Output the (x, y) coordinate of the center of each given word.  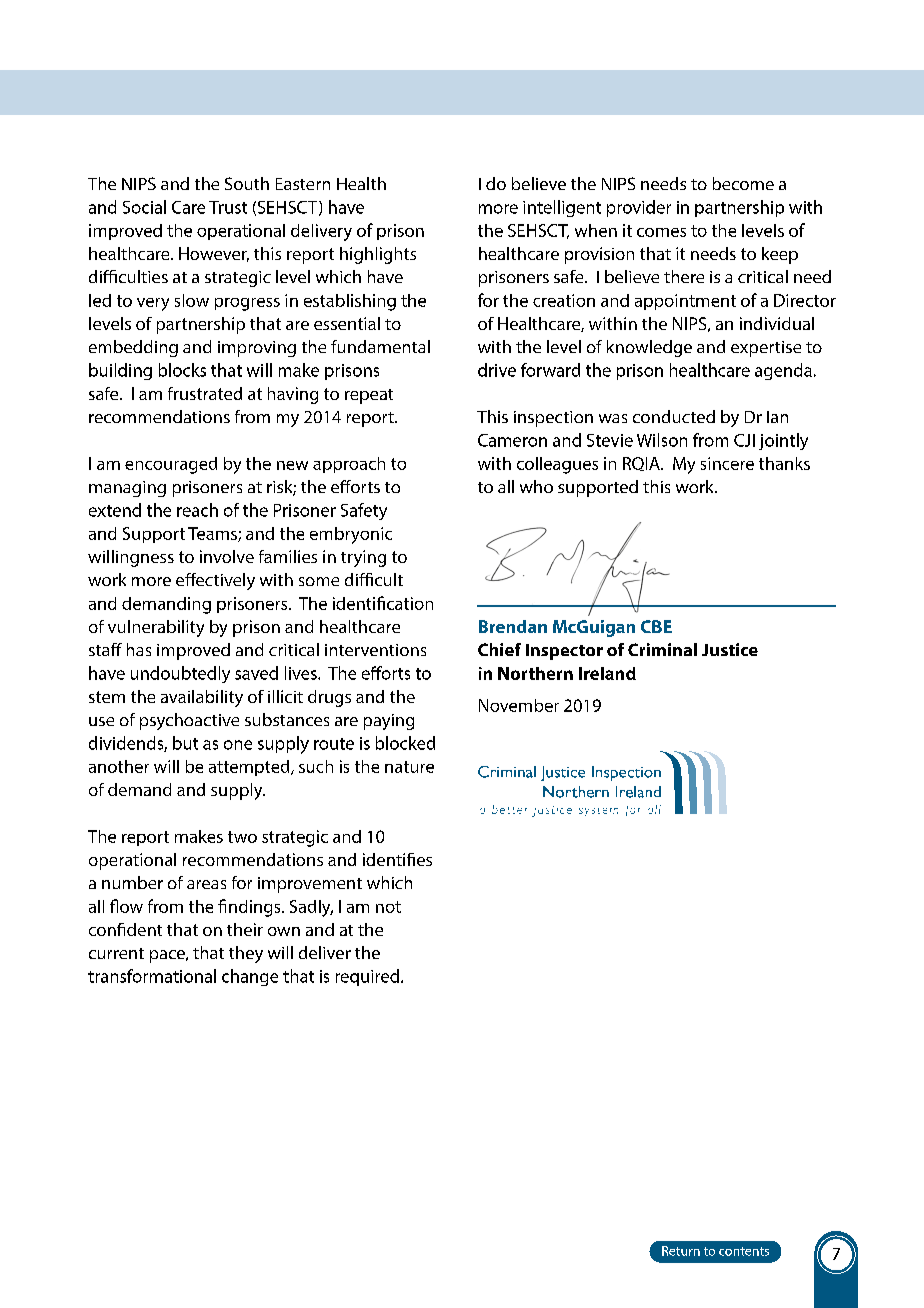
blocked (405, 743)
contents (744, 1251)
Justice (730, 649)
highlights (378, 255)
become (743, 183)
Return (681, 1251)
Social (144, 207)
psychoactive (189, 721)
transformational (152, 976)
